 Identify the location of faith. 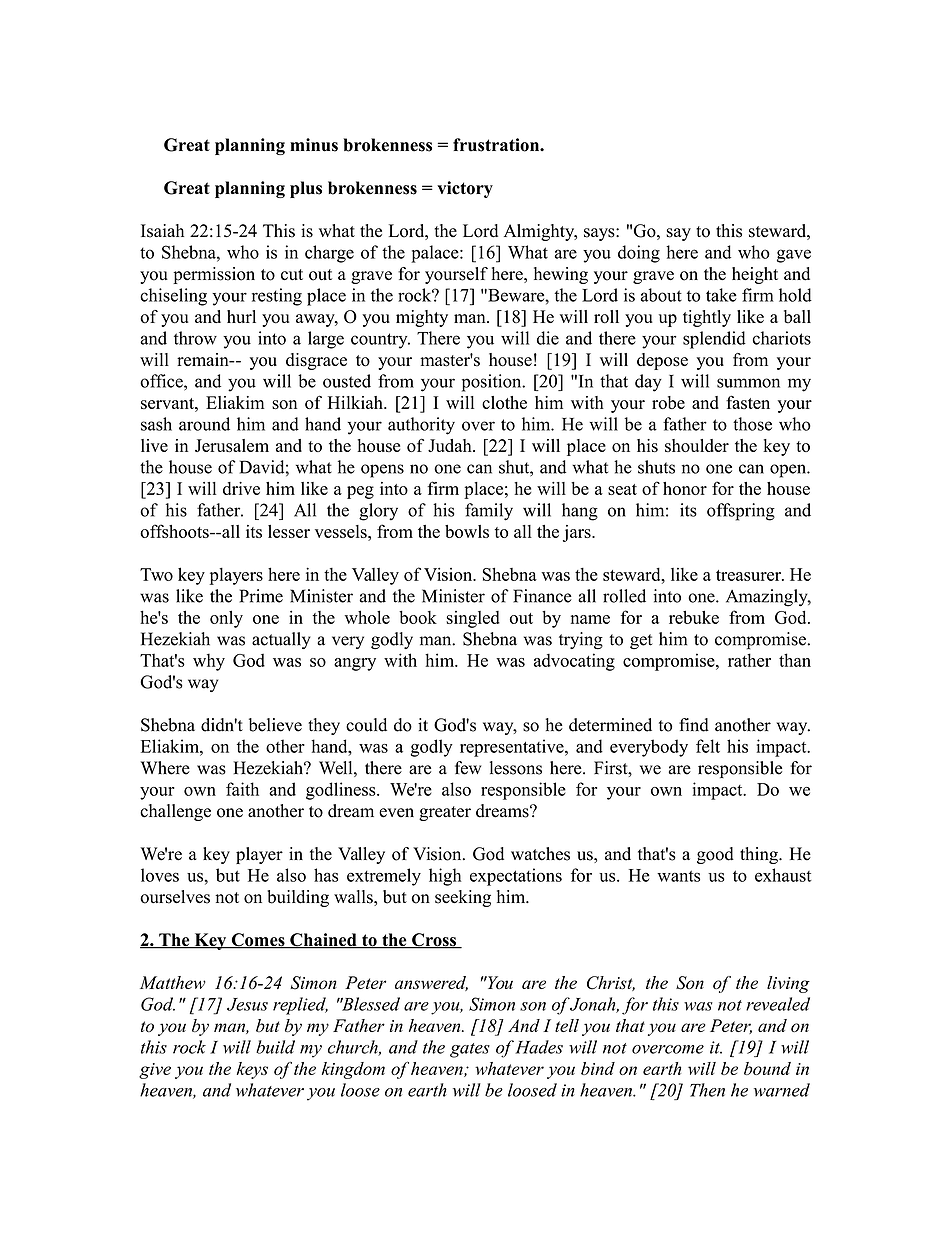
(242, 789).
